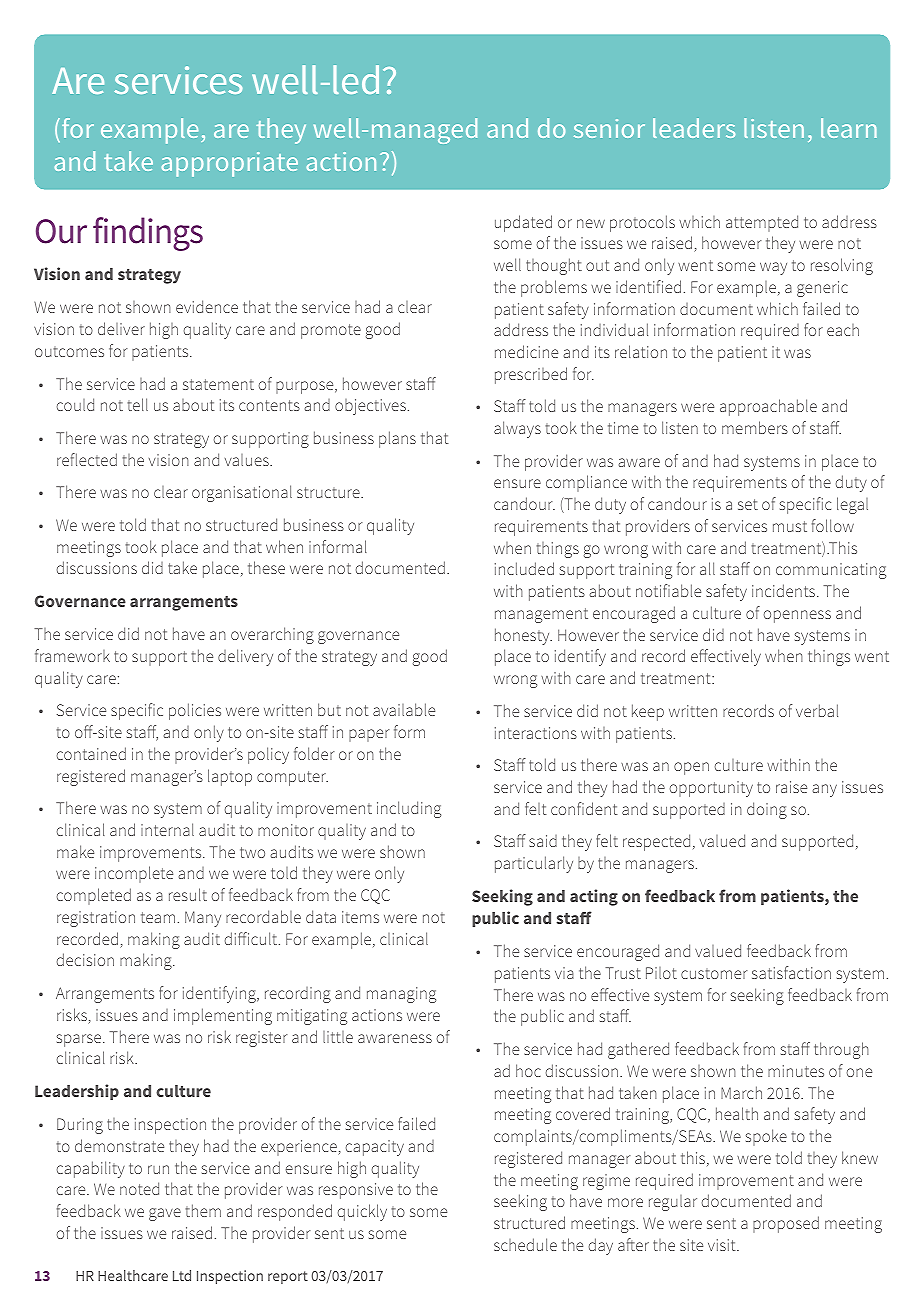 Image resolution: width=924 pixels, height=1308 pixels. Describe the element at coordinates (523, 223) in the page. I see `updated` at that location.
